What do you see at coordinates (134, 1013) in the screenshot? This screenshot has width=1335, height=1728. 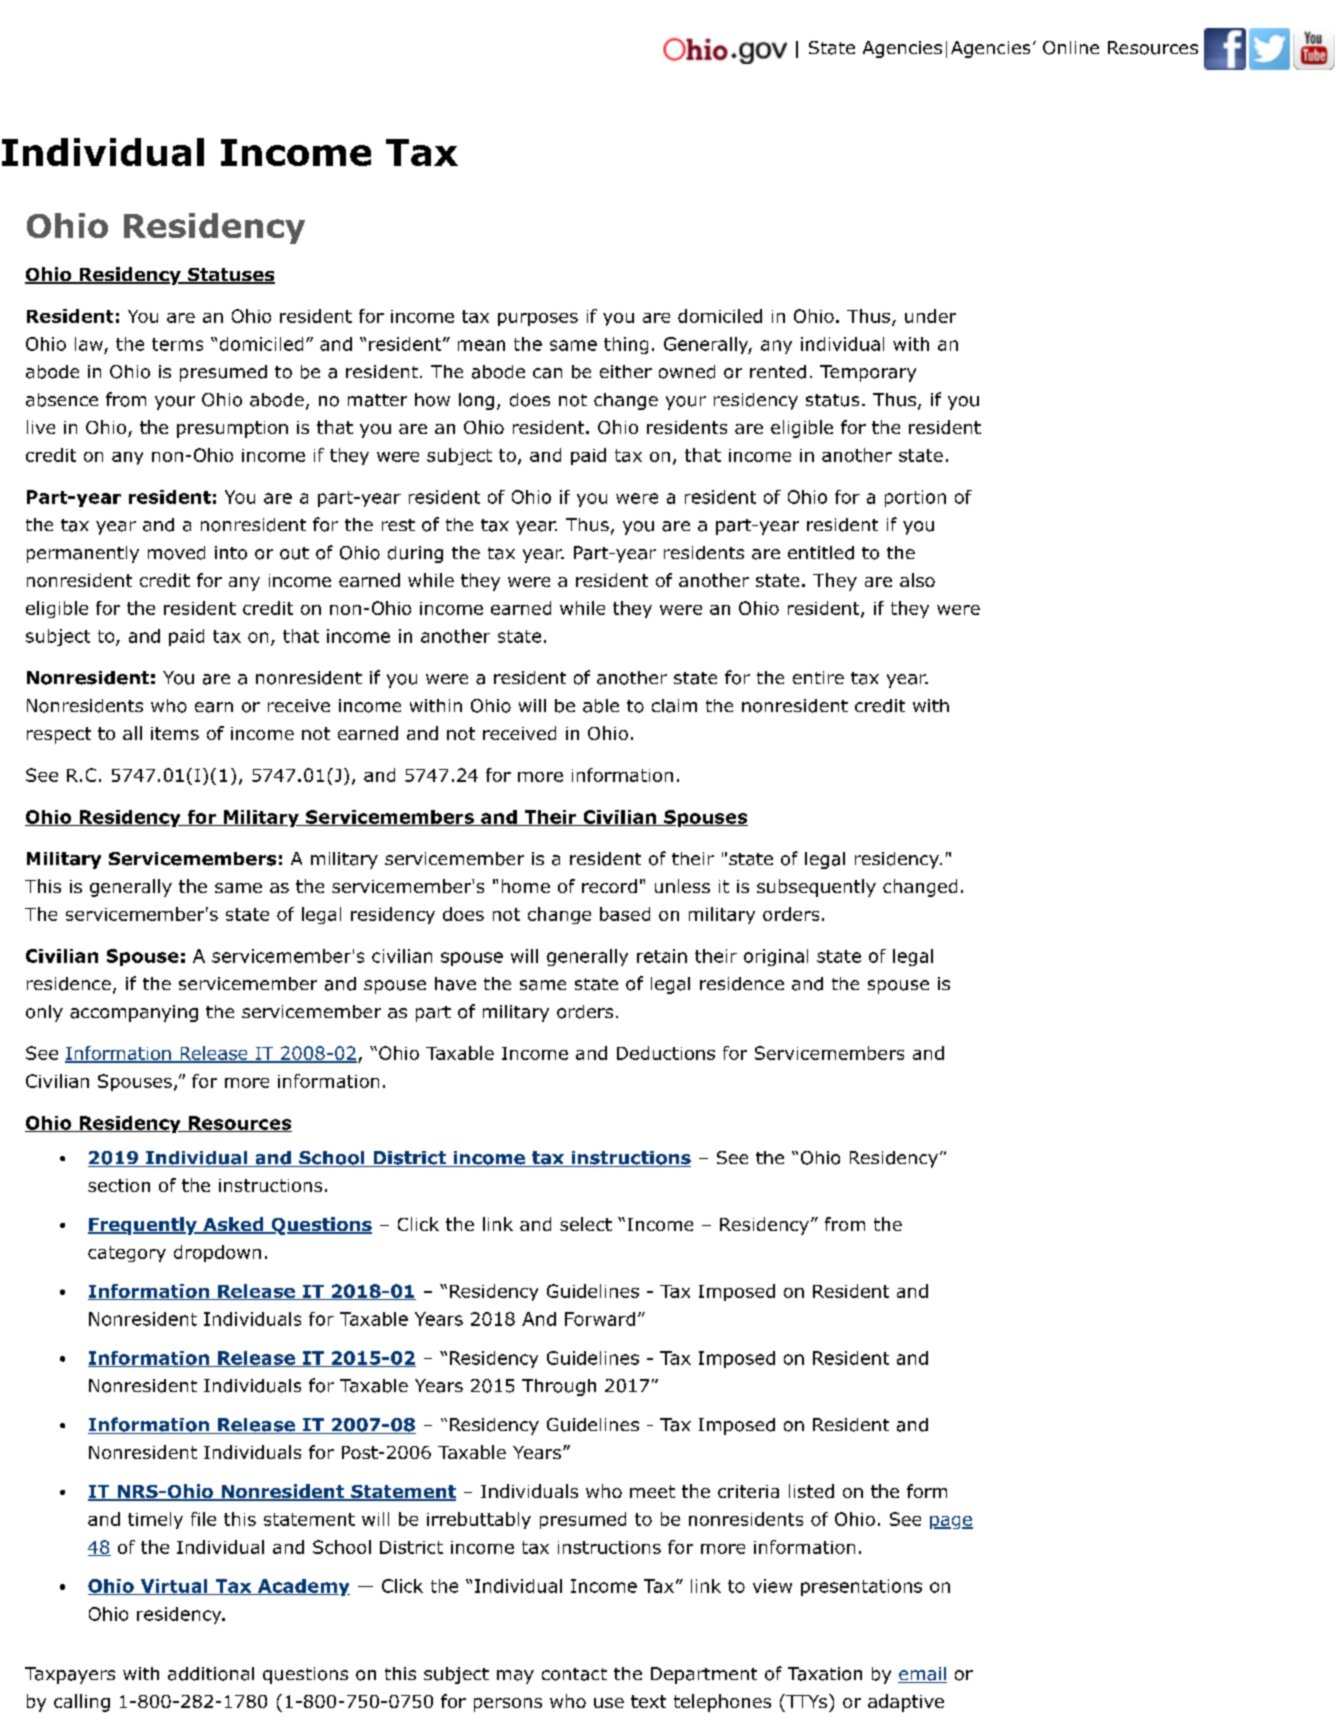 I see `accompanying` at bounding box center [134, 1013].
